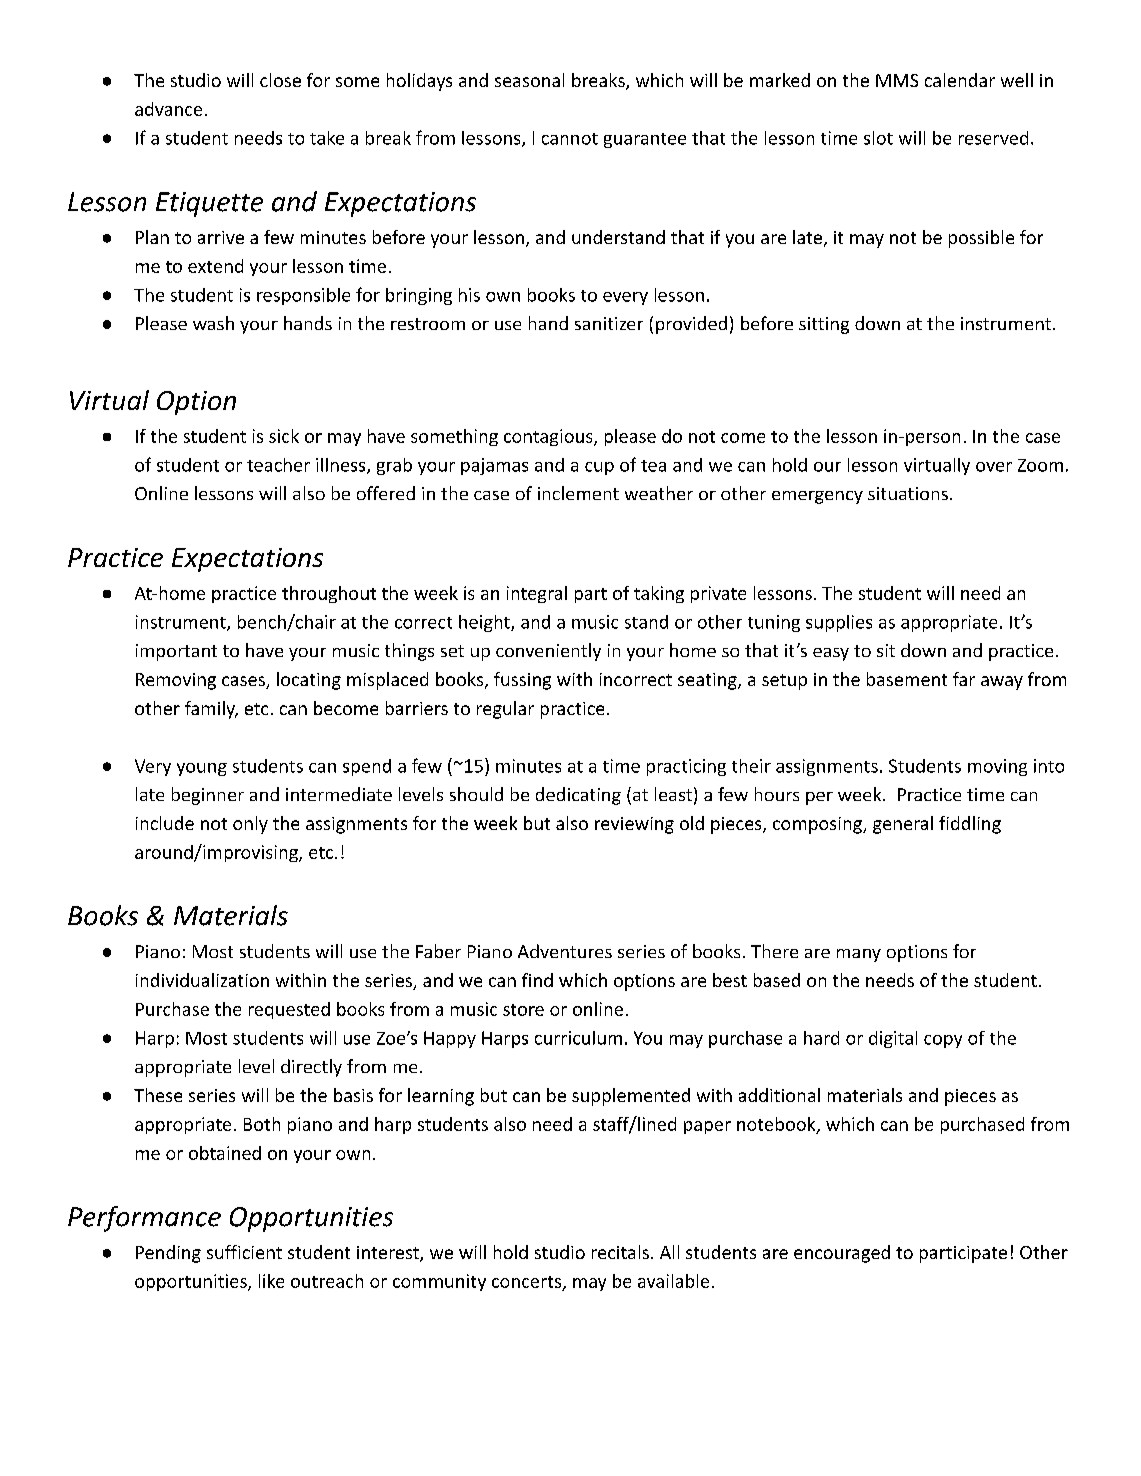 The height and width of the screenshot is (1476, 1141). What do you see at coordinates (842, 1254) in the screenshot?
I see `encouraged` at bounding box center [842, 1254].
